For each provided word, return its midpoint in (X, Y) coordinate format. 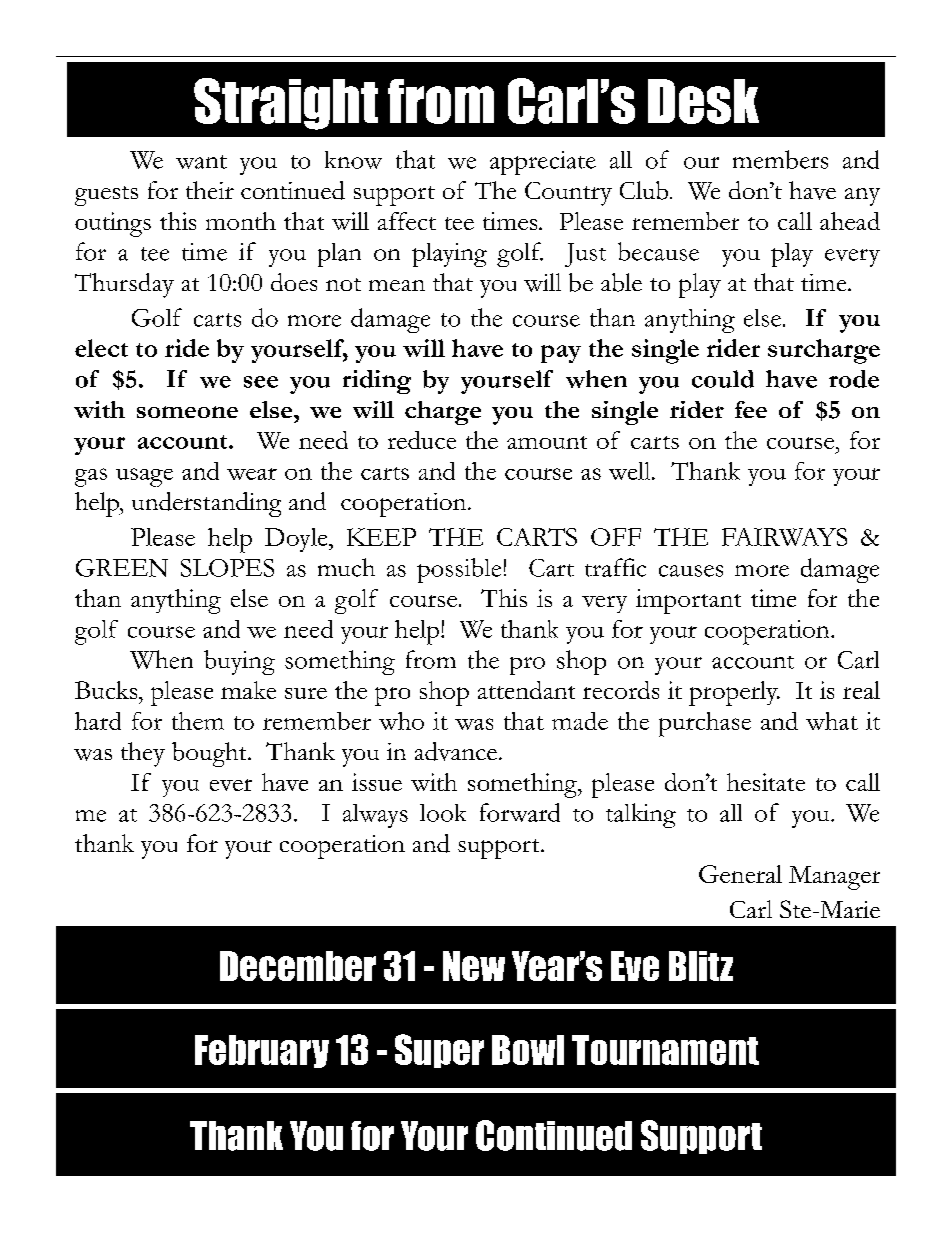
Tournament (665, 1050)
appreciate (543, 163)
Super (439, 1051)
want (201, 162)
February (262, 1051)
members (780, 159)
